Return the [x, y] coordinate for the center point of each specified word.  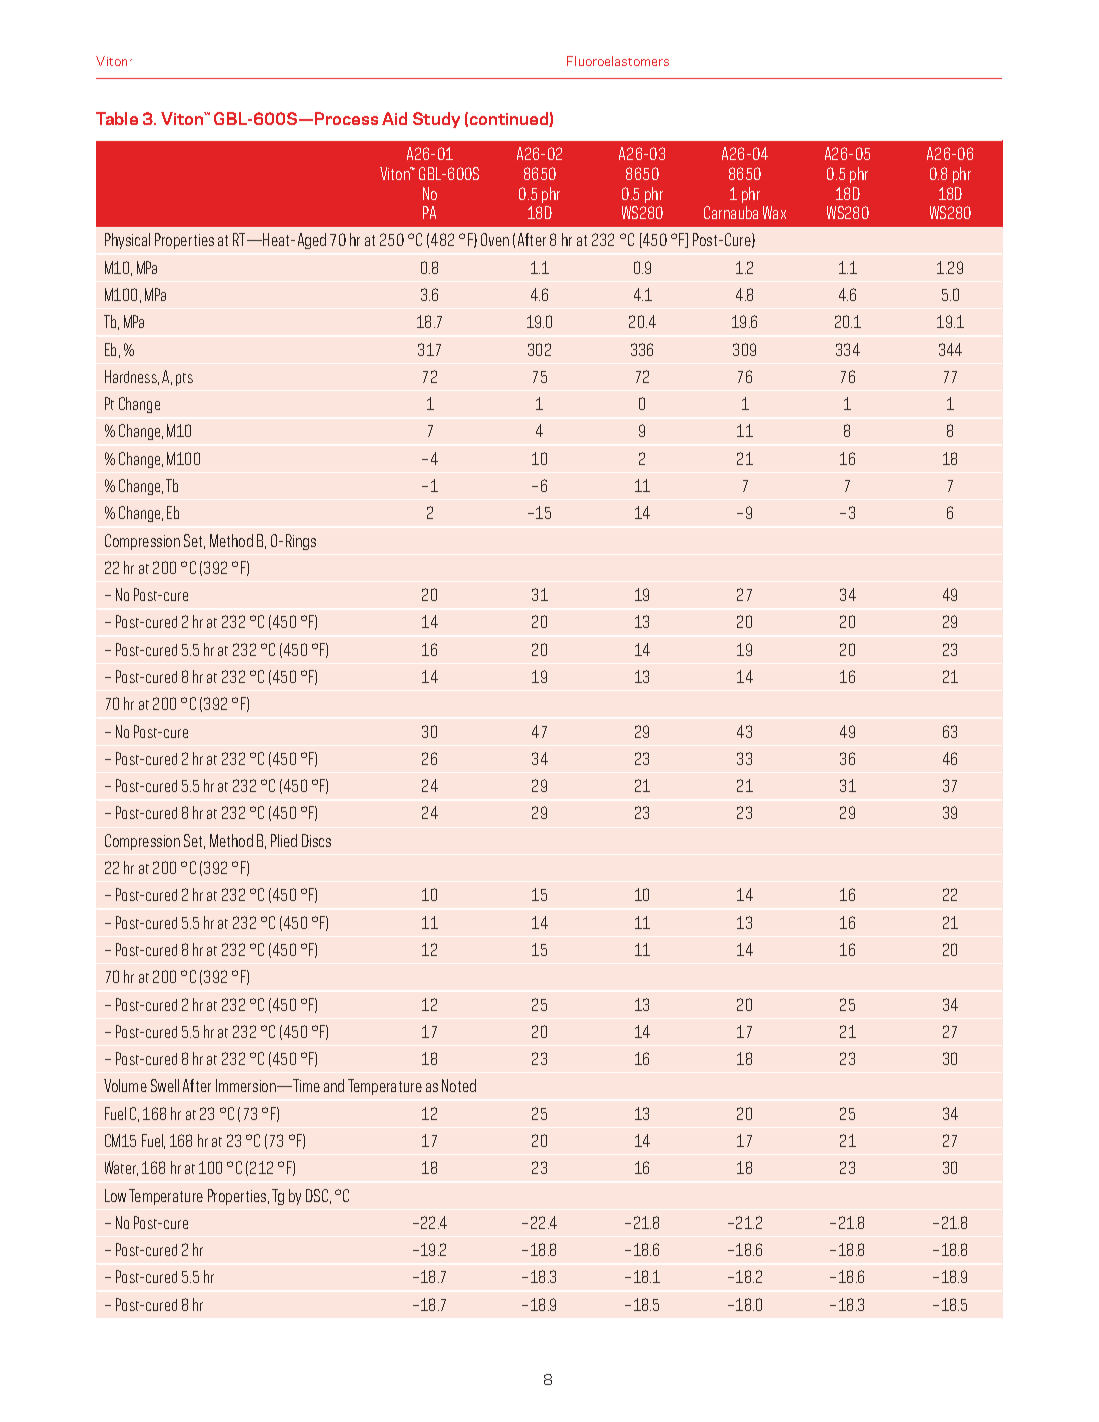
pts [184, 379]
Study [436, 120]
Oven [495, 239]
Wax [774, 212]
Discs [316, 840]
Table [117, 118]
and [334, 1085]
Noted [459, 1085]
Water [121, 1168]
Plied [284, 840]
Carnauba [731, 212]
